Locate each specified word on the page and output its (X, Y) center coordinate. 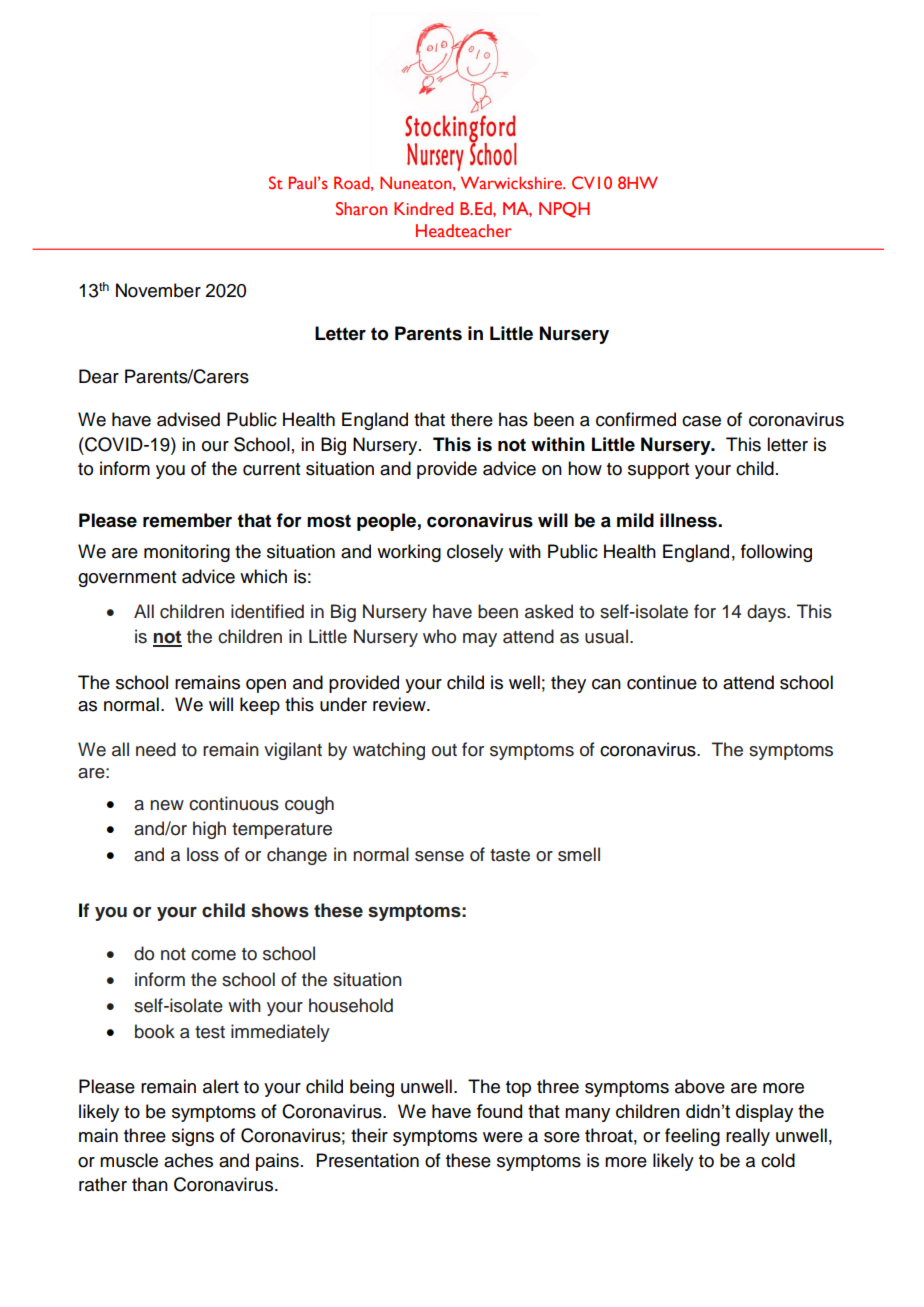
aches (188, 1160)
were (503, 1137)
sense (439, 856)
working (409, 553)
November (158, 290)
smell (579, 854)
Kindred (423, 209)
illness (689, 520)
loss (203, 854)
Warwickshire (512, 183)
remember (187, 520)
